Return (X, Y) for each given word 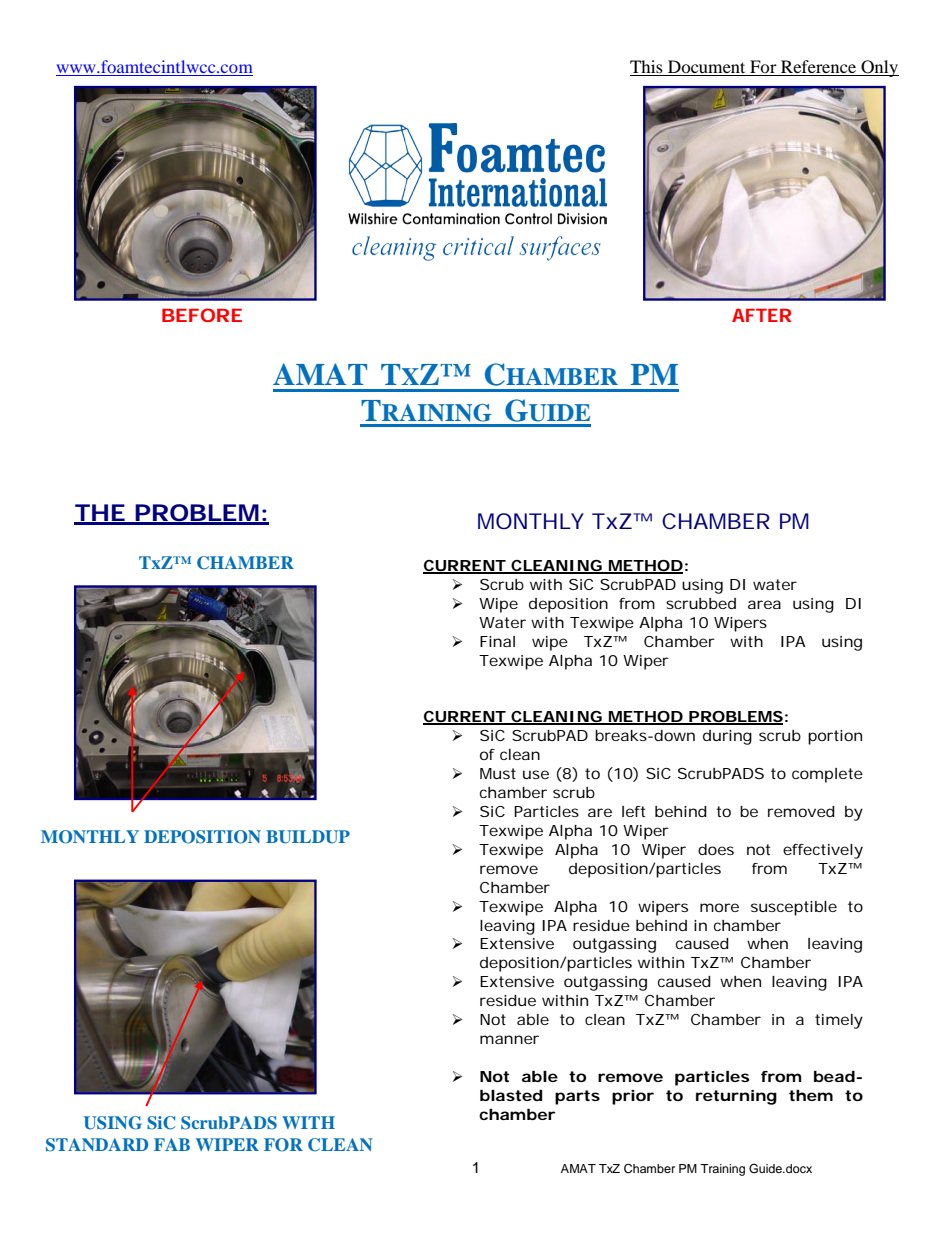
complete (827, 775)
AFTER (761, 315)
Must (498, 773)
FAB (172, 1144)
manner (509, 1039)
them (811, 1095)
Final (497, 641)
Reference (818, 66)
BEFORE (202, 315)
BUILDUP (308, 837)
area (764, 604)
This (646, 66)
